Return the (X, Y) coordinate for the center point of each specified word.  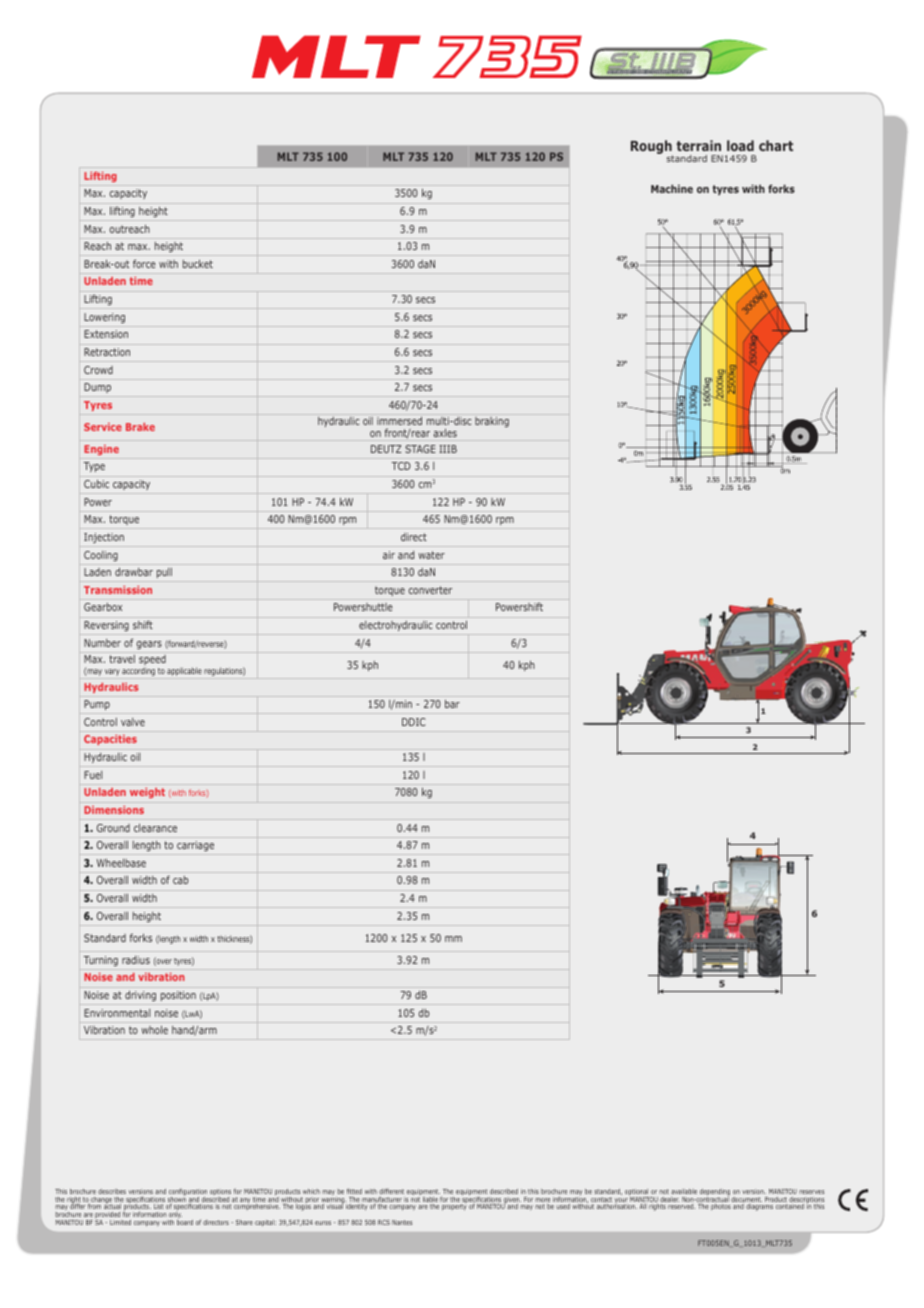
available (684, 1191)
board (185, 1222)
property (454, 1207)
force (144, 263)
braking (492, 422)
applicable (184, 671)
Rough (652, 148)
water (431, 555)
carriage (195, 846)
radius (136, 960)
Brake (140, 427)
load (740, 145)
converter (430, 590)
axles (445, 433)
